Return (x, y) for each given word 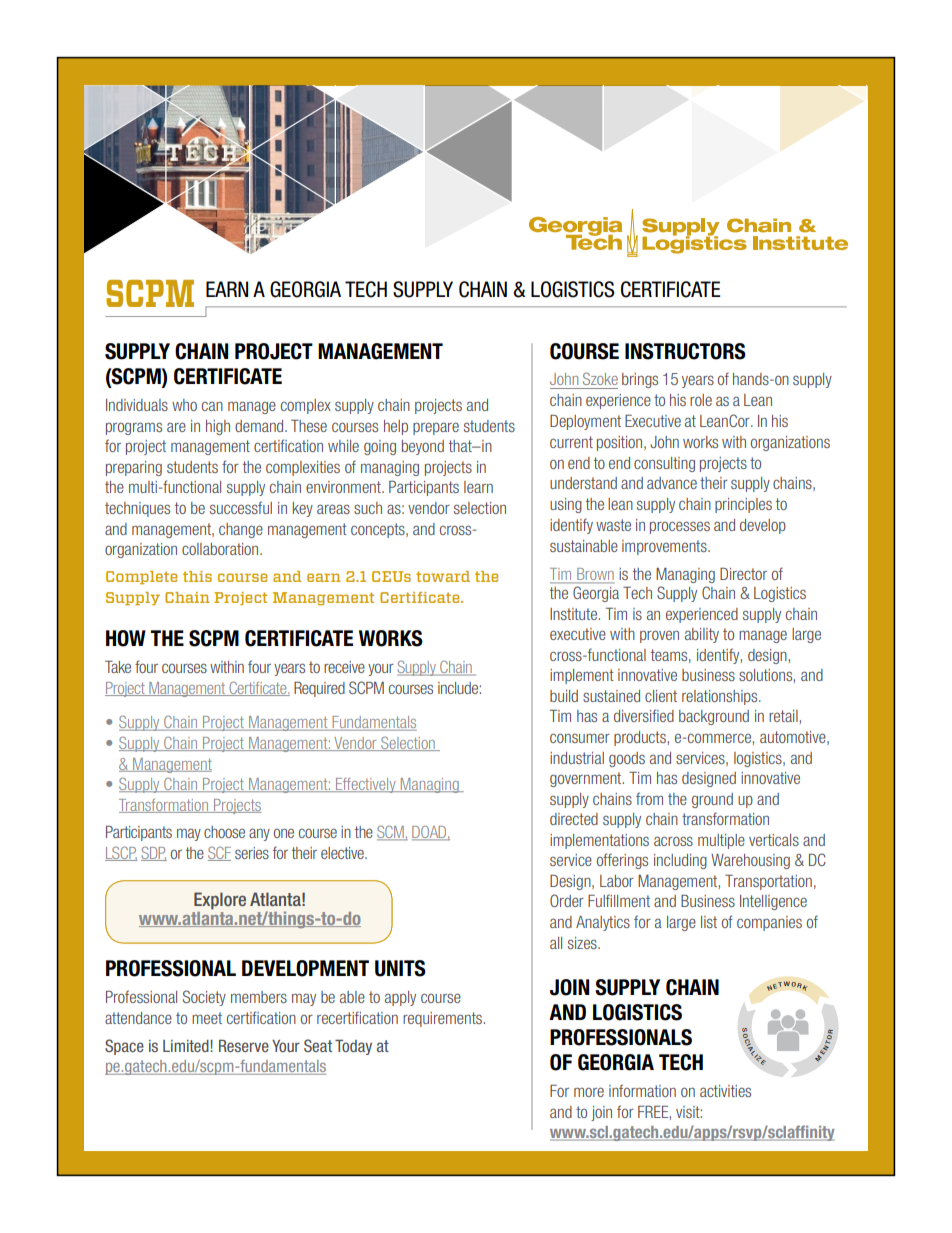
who (184, 405)
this (197, 576)
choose (224, 832)
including (680, 861)
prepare (436, 428)
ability (702, 635)
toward (443, 576)
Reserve (244, 1046)
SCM (391, 833)
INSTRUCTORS (685, 351)
